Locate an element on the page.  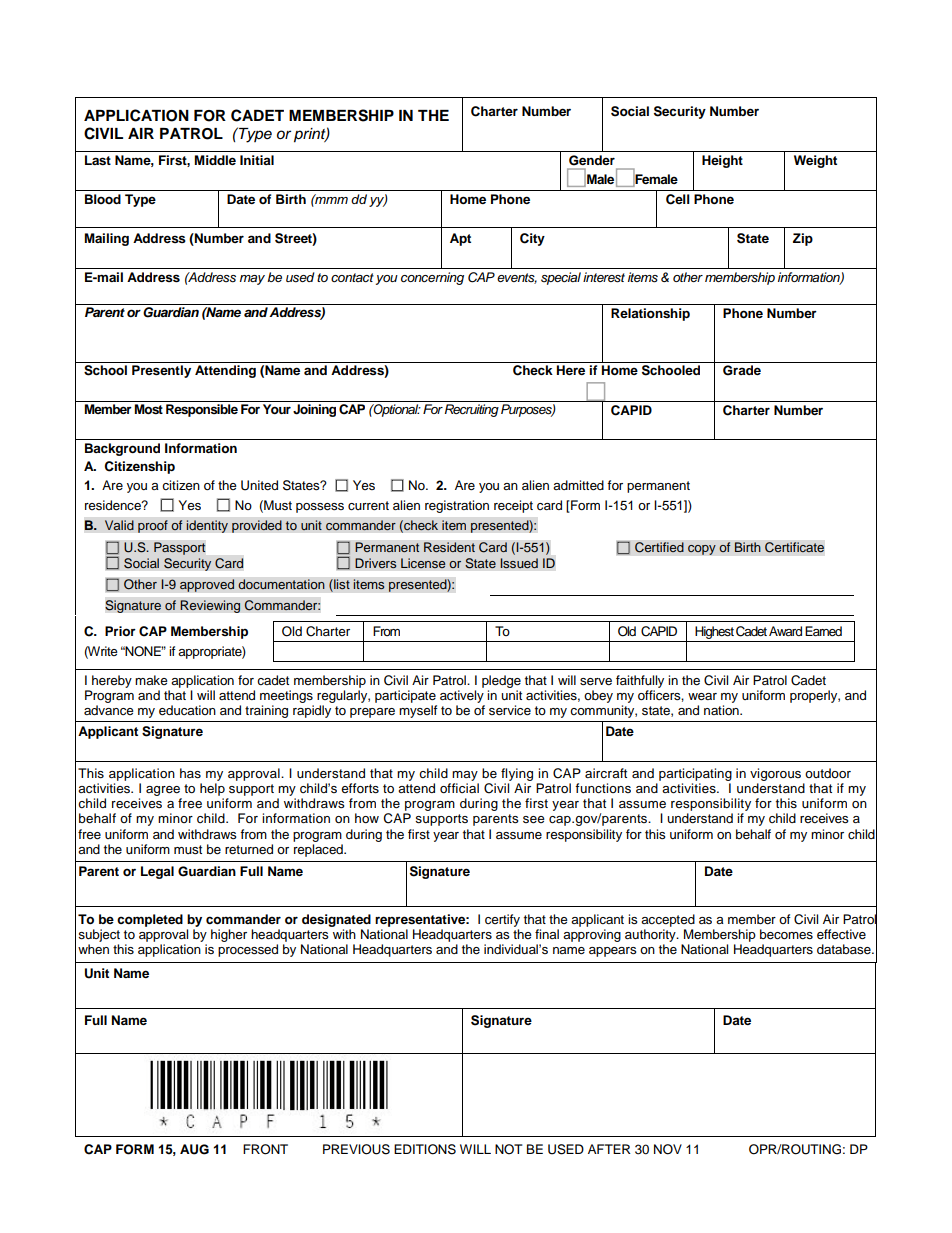
AUG is located at coordinates (194, 1149).
